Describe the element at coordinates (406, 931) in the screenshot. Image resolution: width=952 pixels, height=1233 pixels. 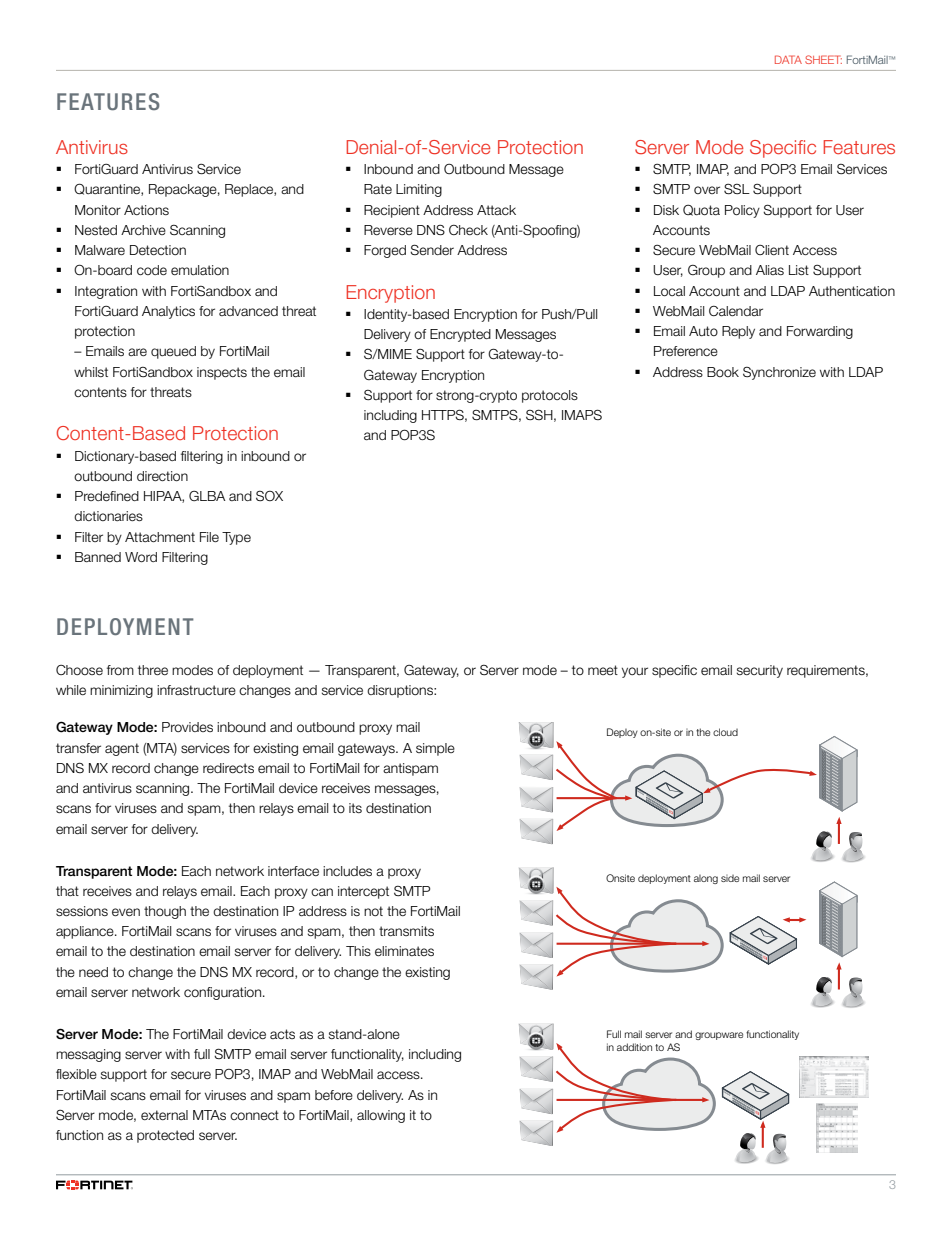
I see `transmits` at that location.
